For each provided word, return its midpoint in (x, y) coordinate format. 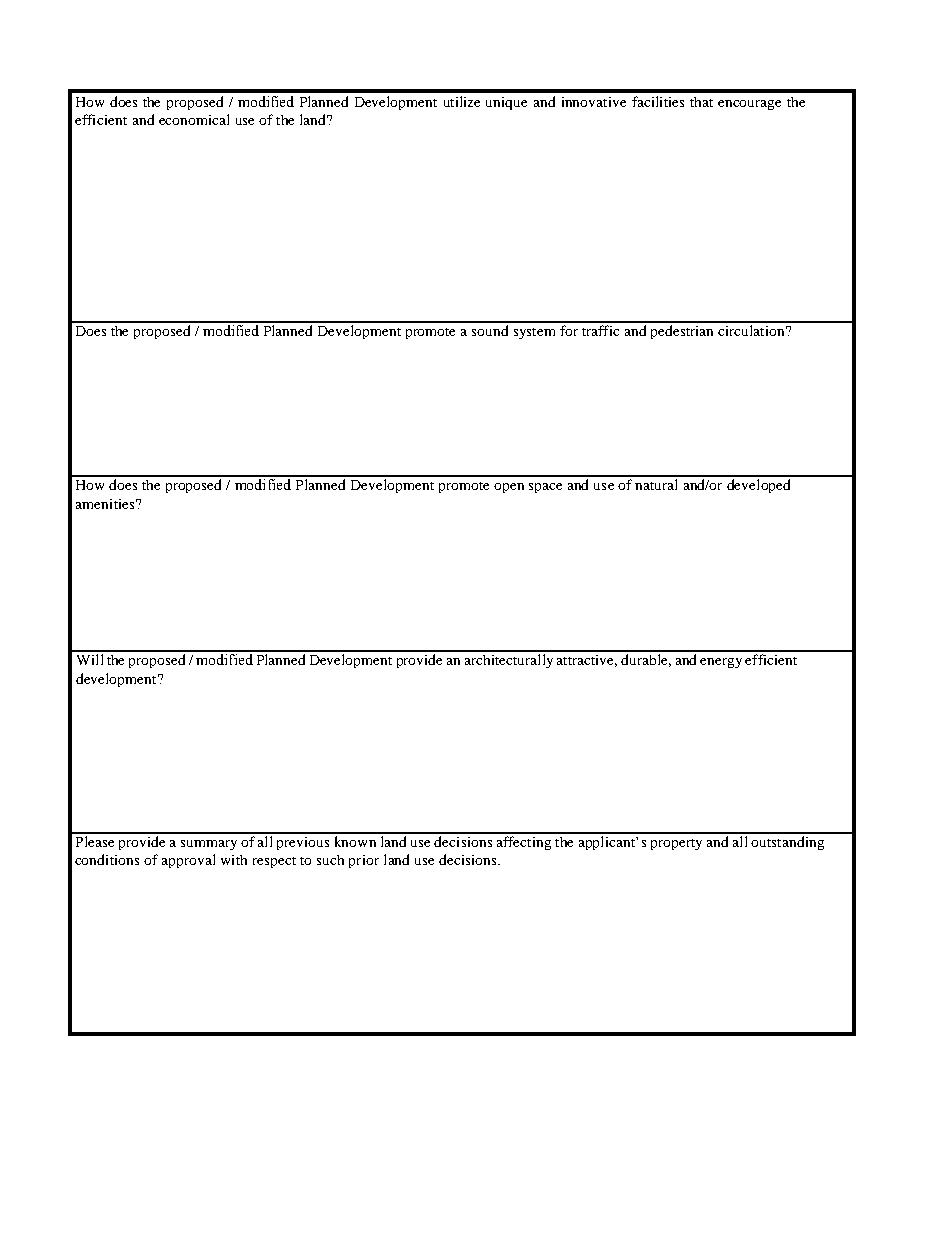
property (676, 844)
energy (721, 663)
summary (209, 845)
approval (188, 861)
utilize (462, 101)
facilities (658, 101)
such (330, 860)
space (545, 488)
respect (274, 862)
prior (364, 861)
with (234, 860)
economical (194, 119)
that (701, 102)
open (509, 488)
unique (506, 103)
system (534, 333)
